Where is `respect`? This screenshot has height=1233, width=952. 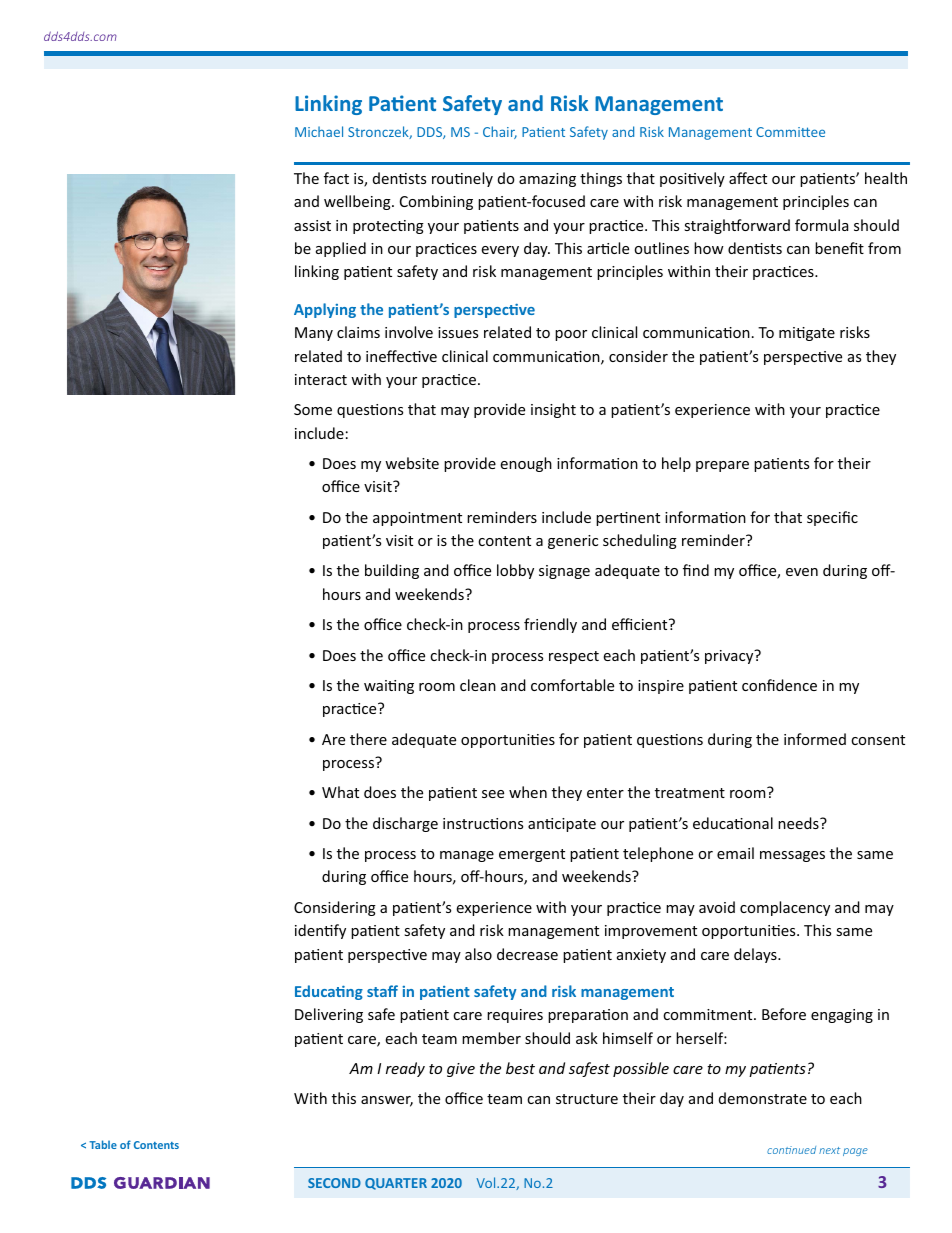
respect is located at coordinates (574, 657).
